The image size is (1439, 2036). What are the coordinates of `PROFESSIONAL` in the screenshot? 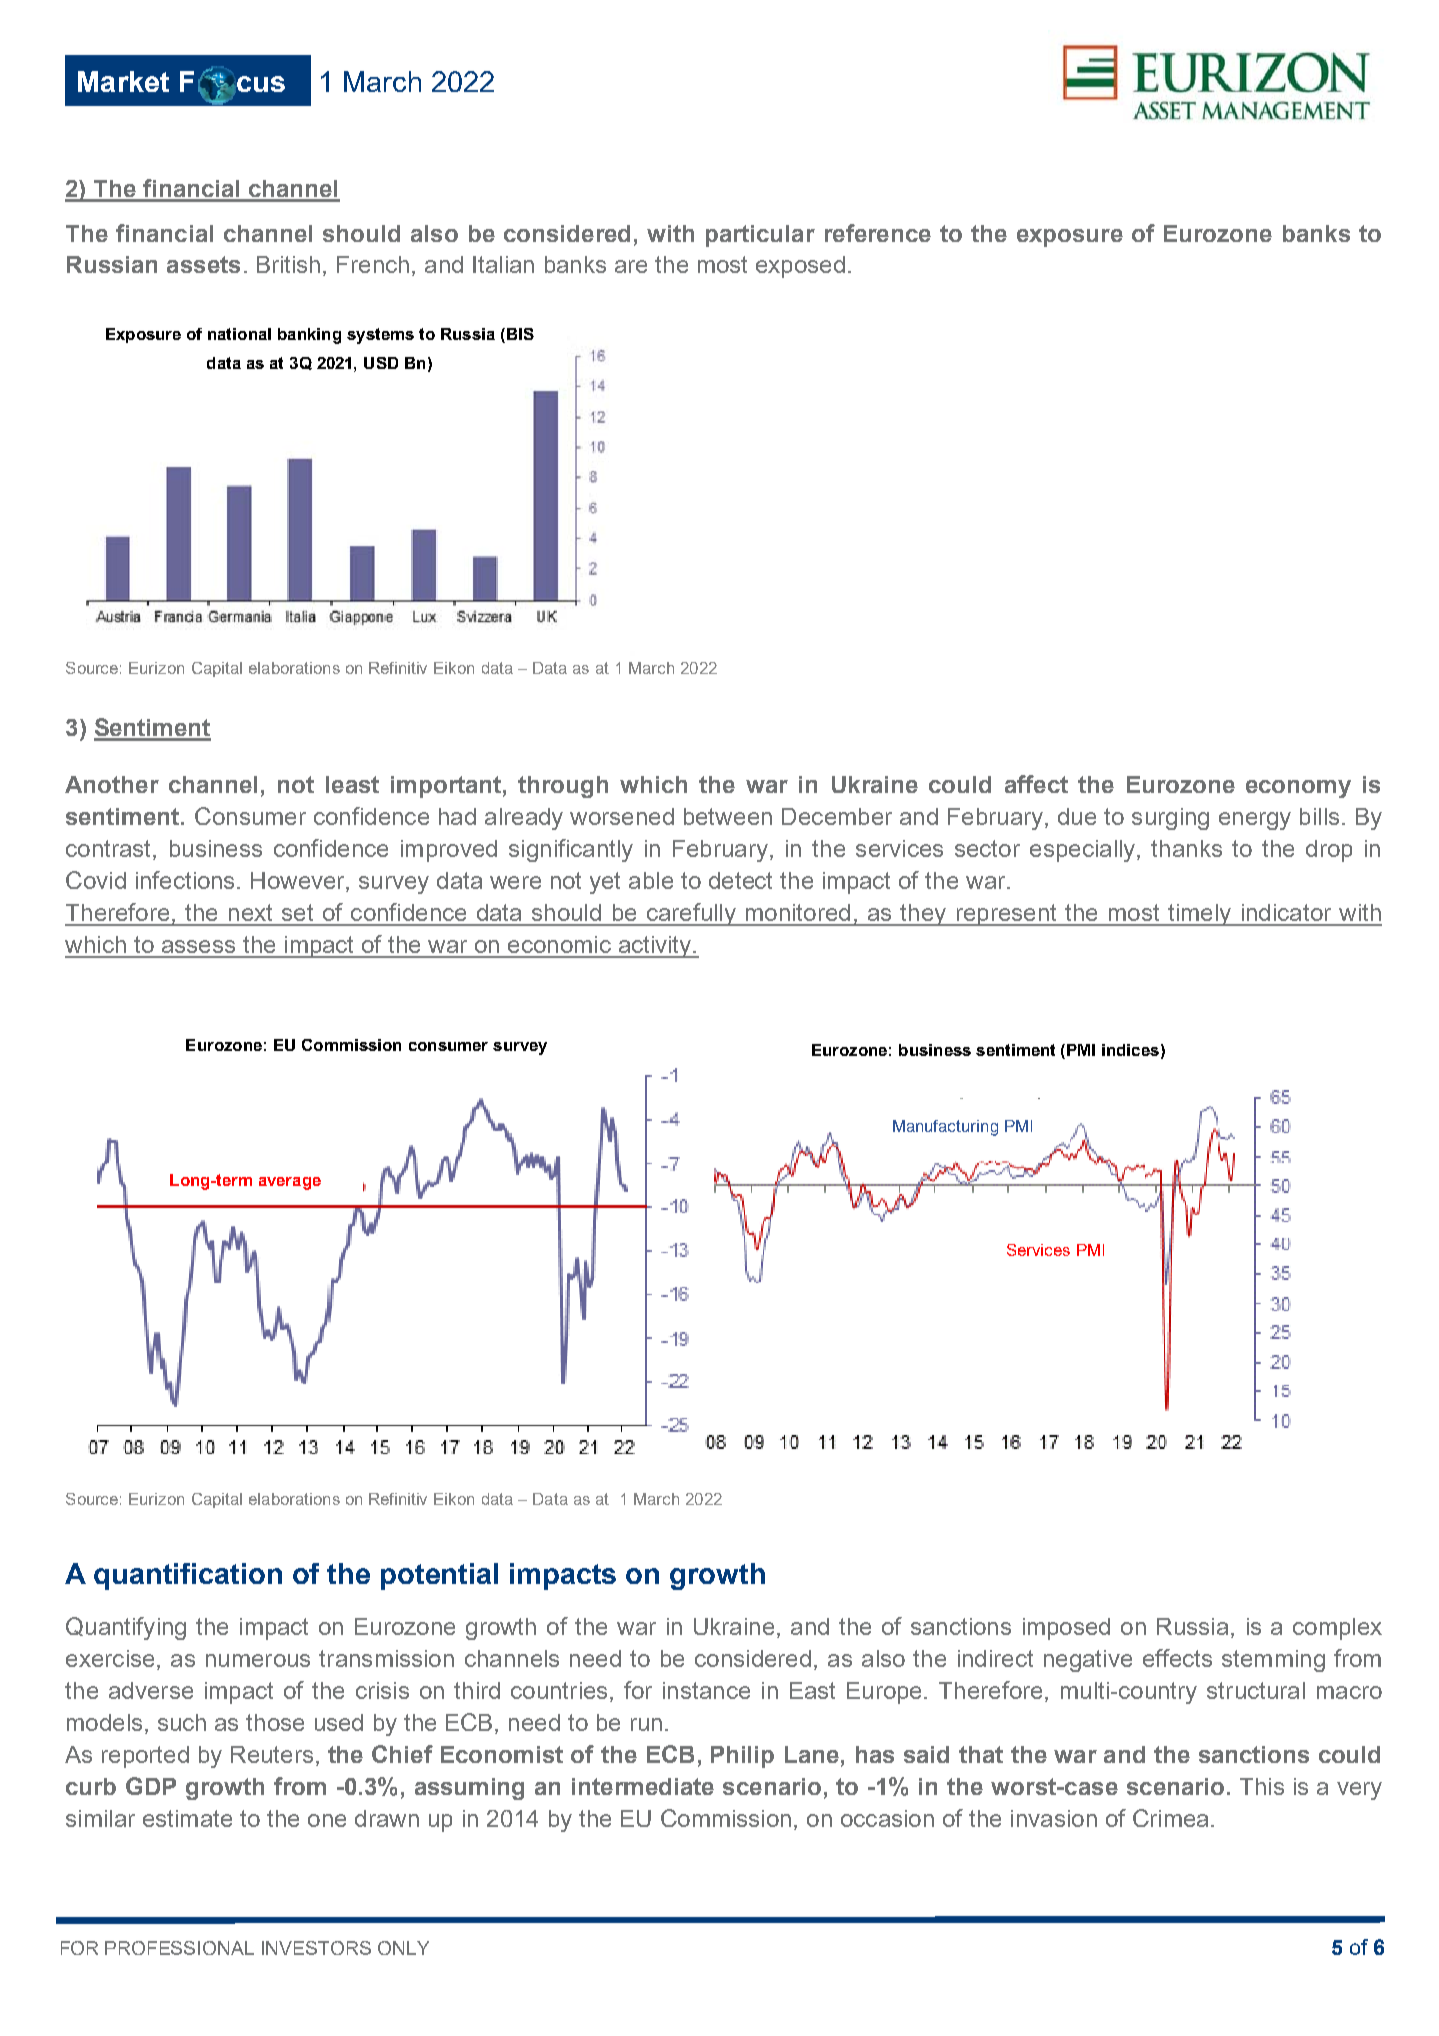 It's located at (179, 1948).
